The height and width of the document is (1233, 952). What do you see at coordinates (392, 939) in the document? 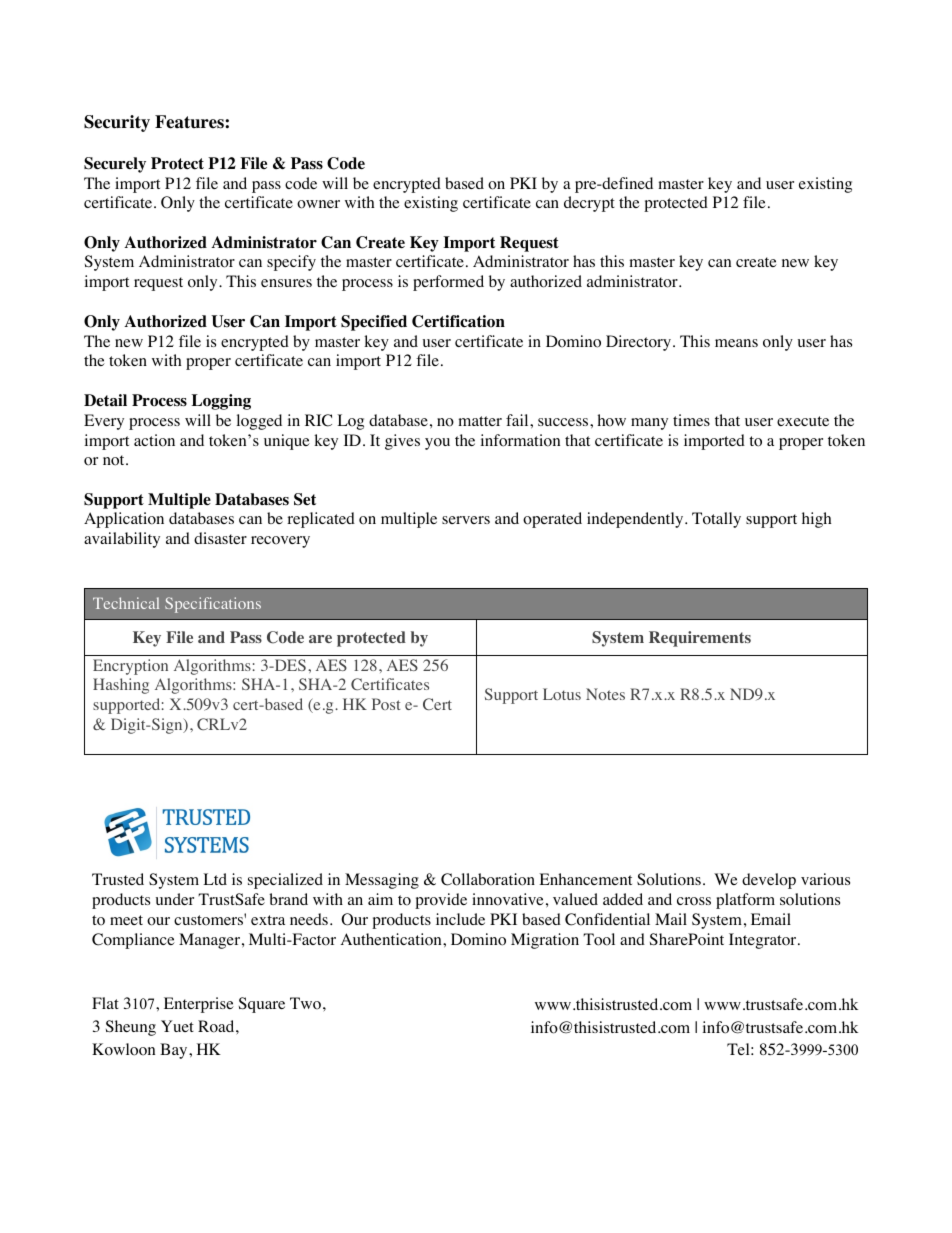
I see `Authentication` at bounding box center [392, 939].
